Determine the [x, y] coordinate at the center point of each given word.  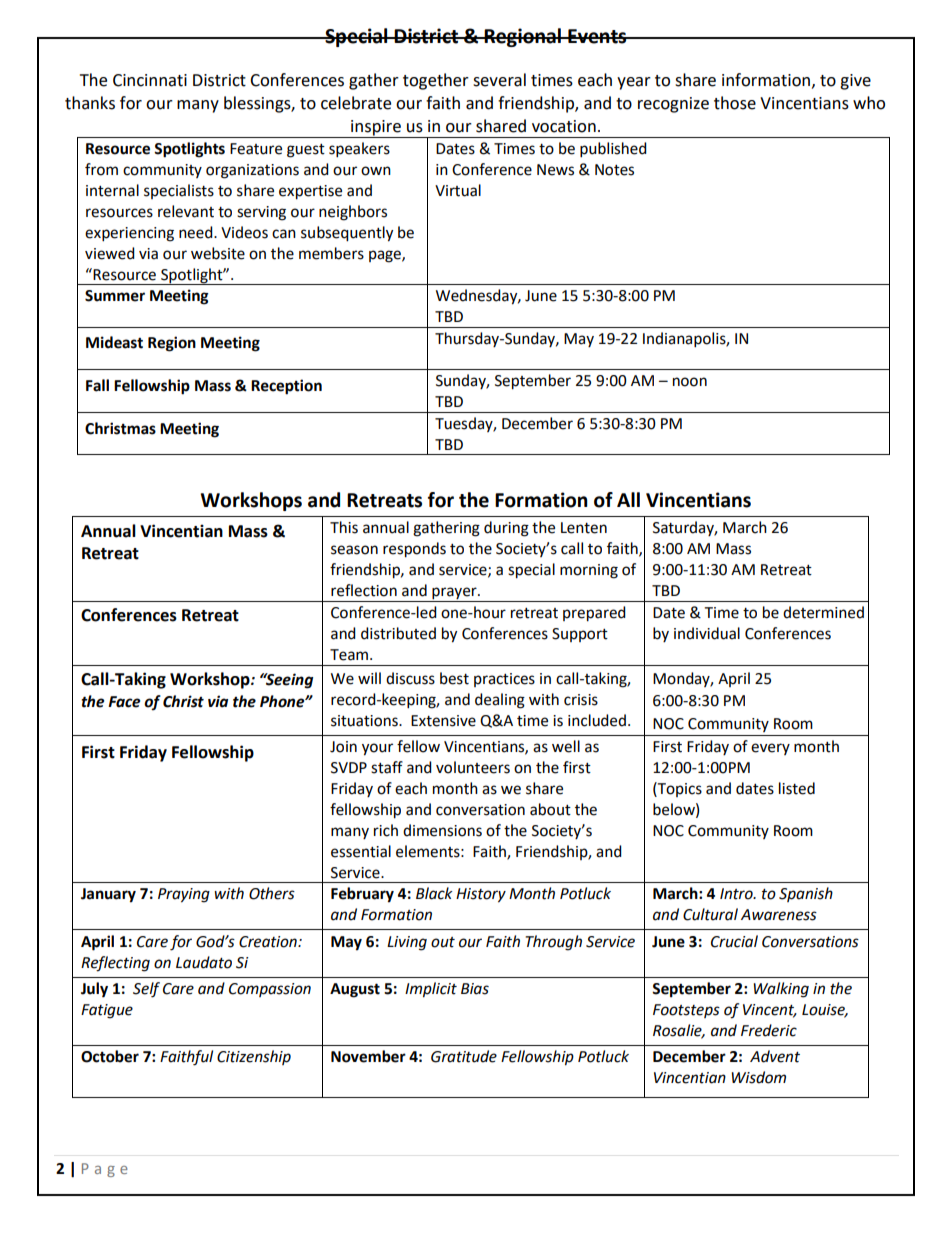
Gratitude [464, 1056]
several [499, 80]
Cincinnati [150, 80]
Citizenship [254, 1057]
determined [823, 612]
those [735, 103]
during [506, 529]
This [344, 527]
